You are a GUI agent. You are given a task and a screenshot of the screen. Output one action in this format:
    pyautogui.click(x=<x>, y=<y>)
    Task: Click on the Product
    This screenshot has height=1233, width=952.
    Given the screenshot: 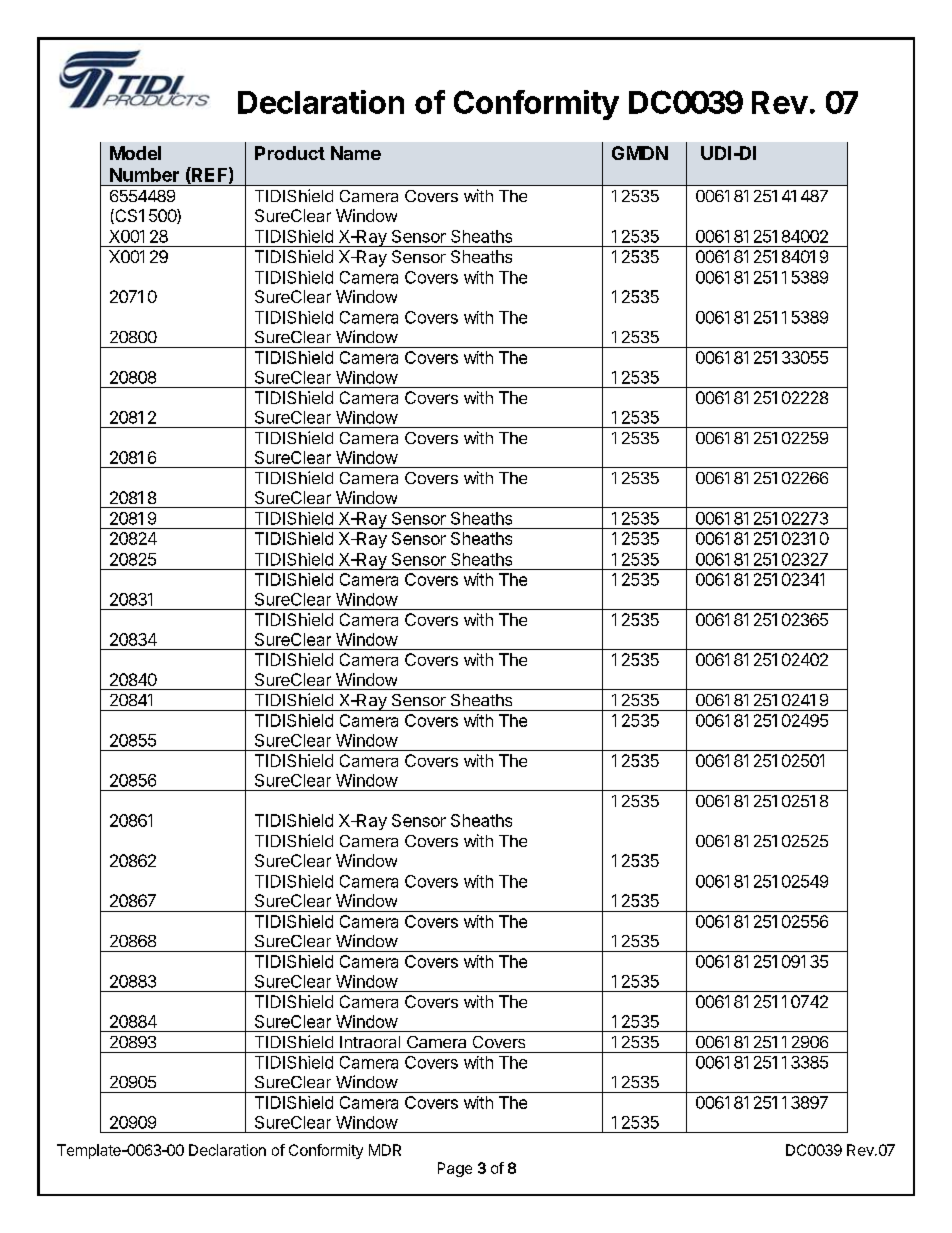 What is the action you would take?
    pyautogui.click(x=290, y=153)
